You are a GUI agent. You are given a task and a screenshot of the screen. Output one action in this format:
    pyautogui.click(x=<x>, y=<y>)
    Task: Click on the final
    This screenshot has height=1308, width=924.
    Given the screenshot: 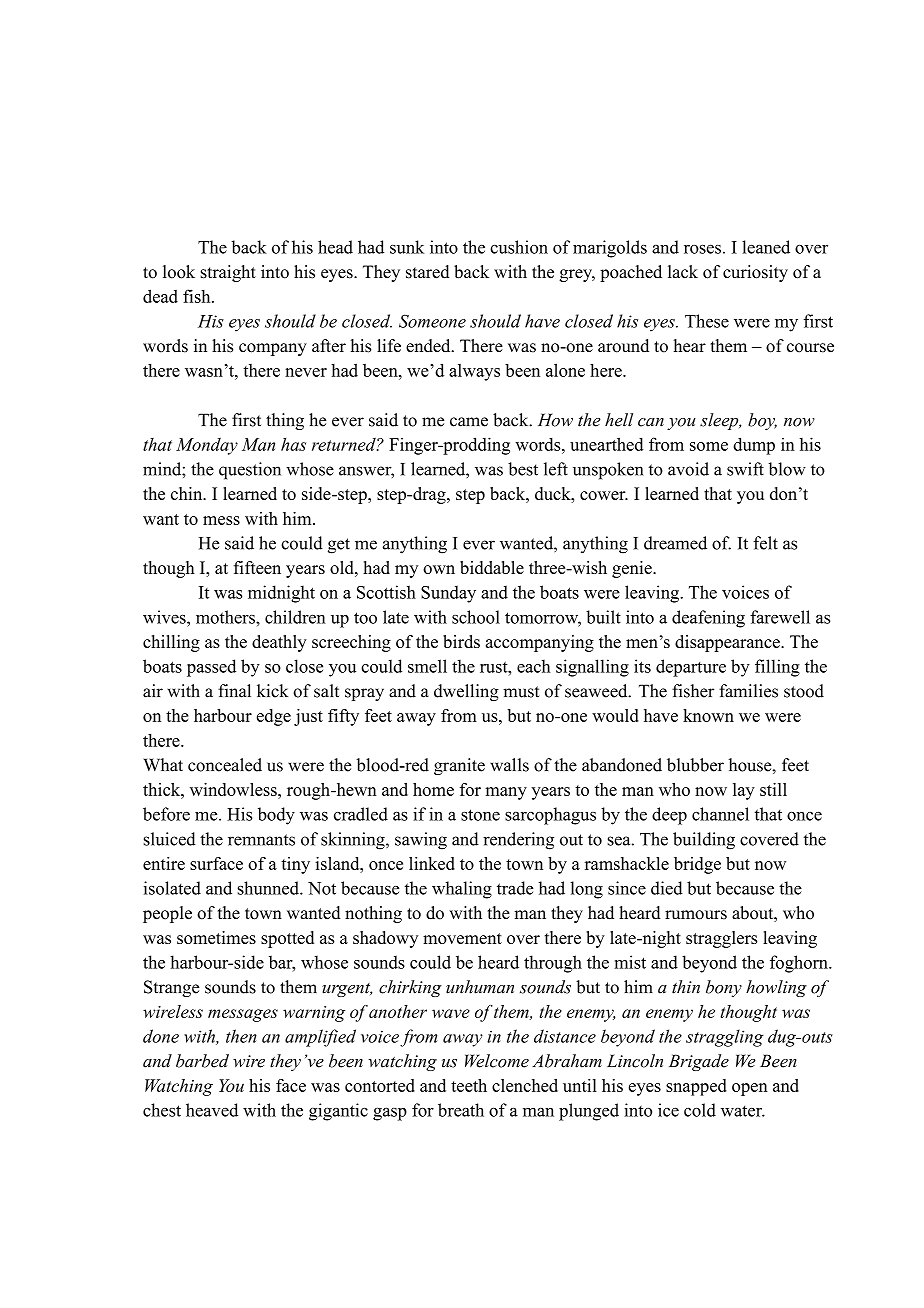 What is the action you would take?
    pyautogui.click(x=234, y=691)
